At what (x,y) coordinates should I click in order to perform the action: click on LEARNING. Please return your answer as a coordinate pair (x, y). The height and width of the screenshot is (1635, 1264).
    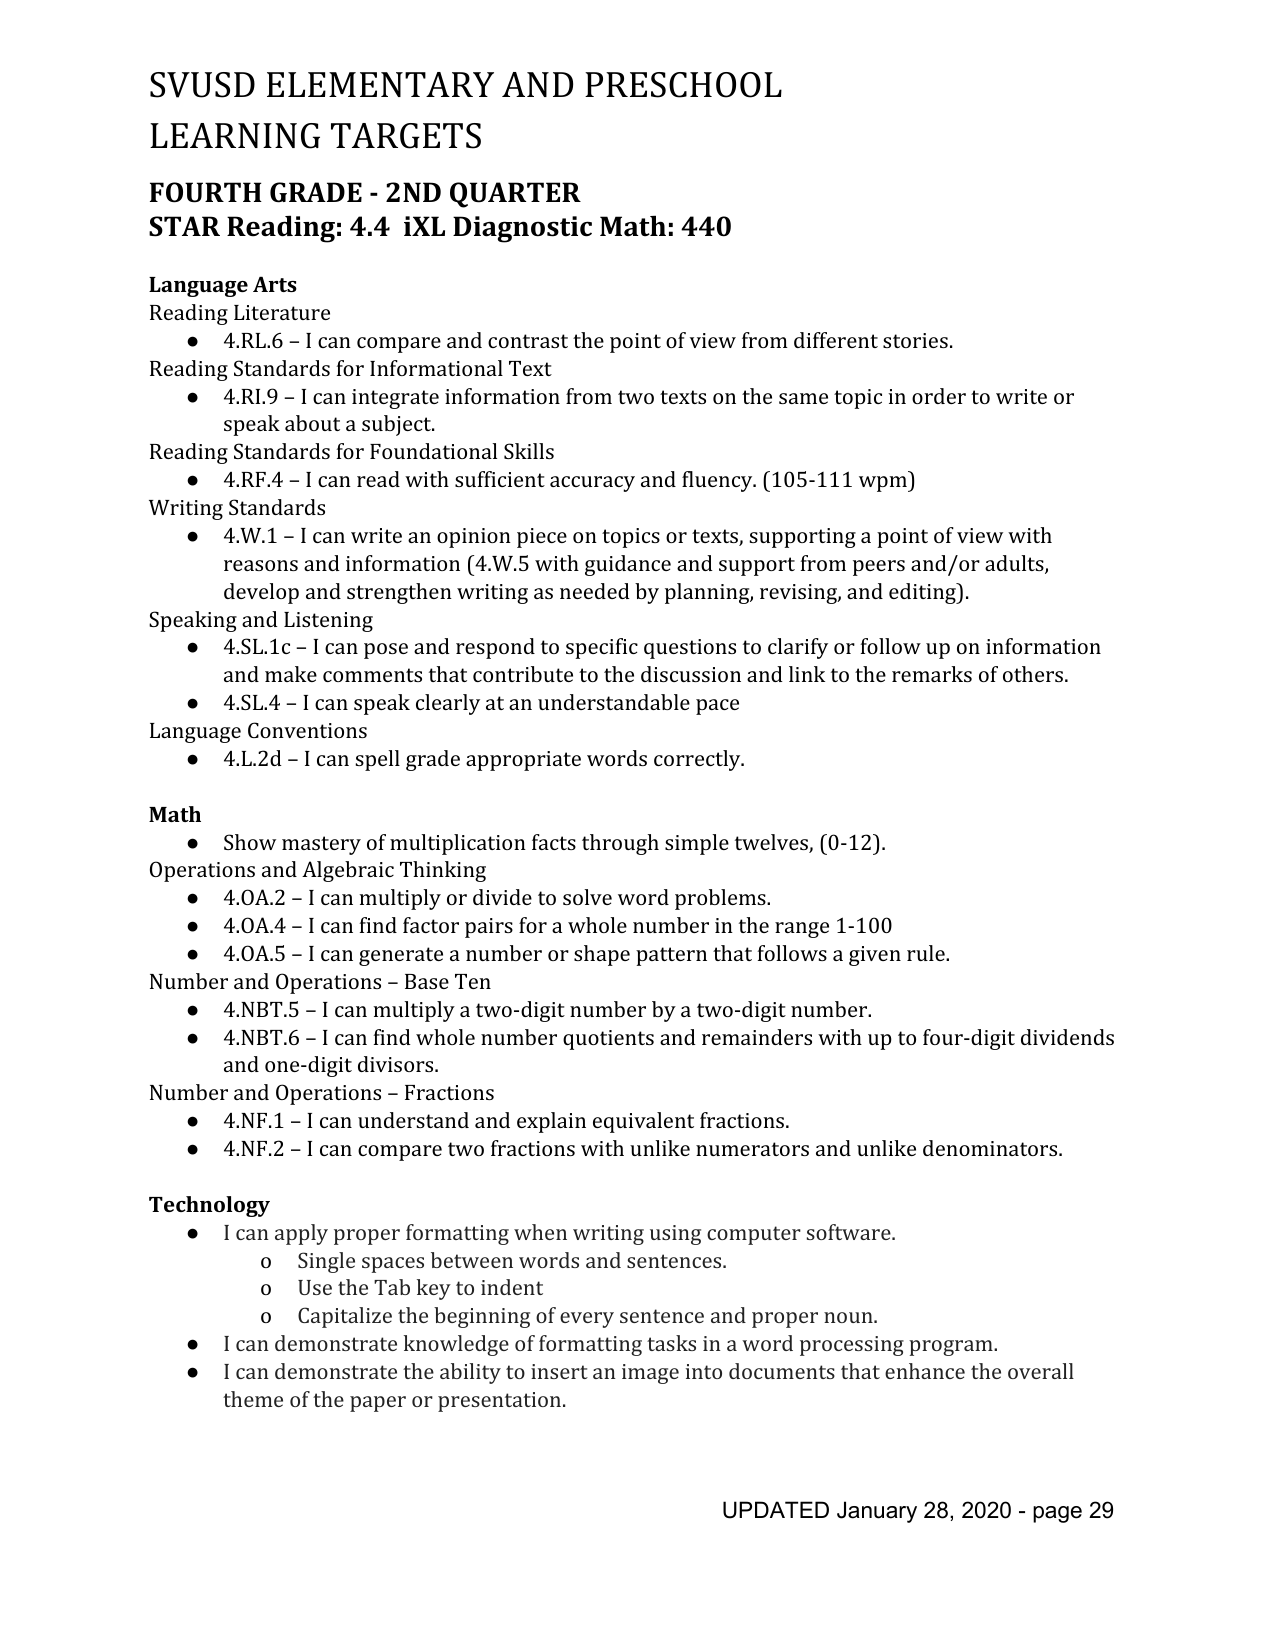
    Looking at the image, I should click on (235, 136).
